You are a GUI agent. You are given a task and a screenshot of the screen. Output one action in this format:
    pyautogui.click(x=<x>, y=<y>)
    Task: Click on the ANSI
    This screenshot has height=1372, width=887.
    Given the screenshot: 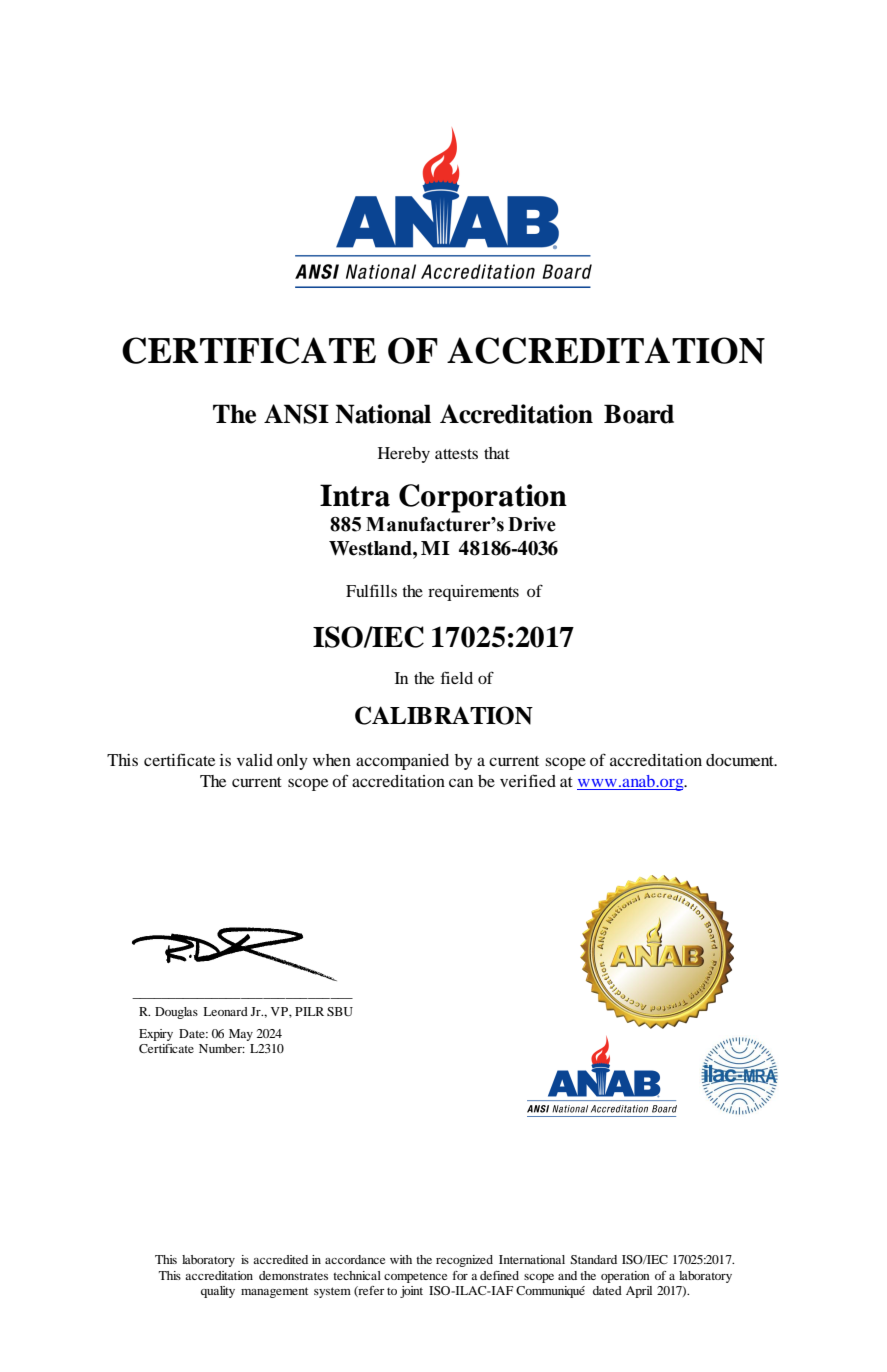 What is the action you would take?
    pyautogui.click(x=296, y=414)
